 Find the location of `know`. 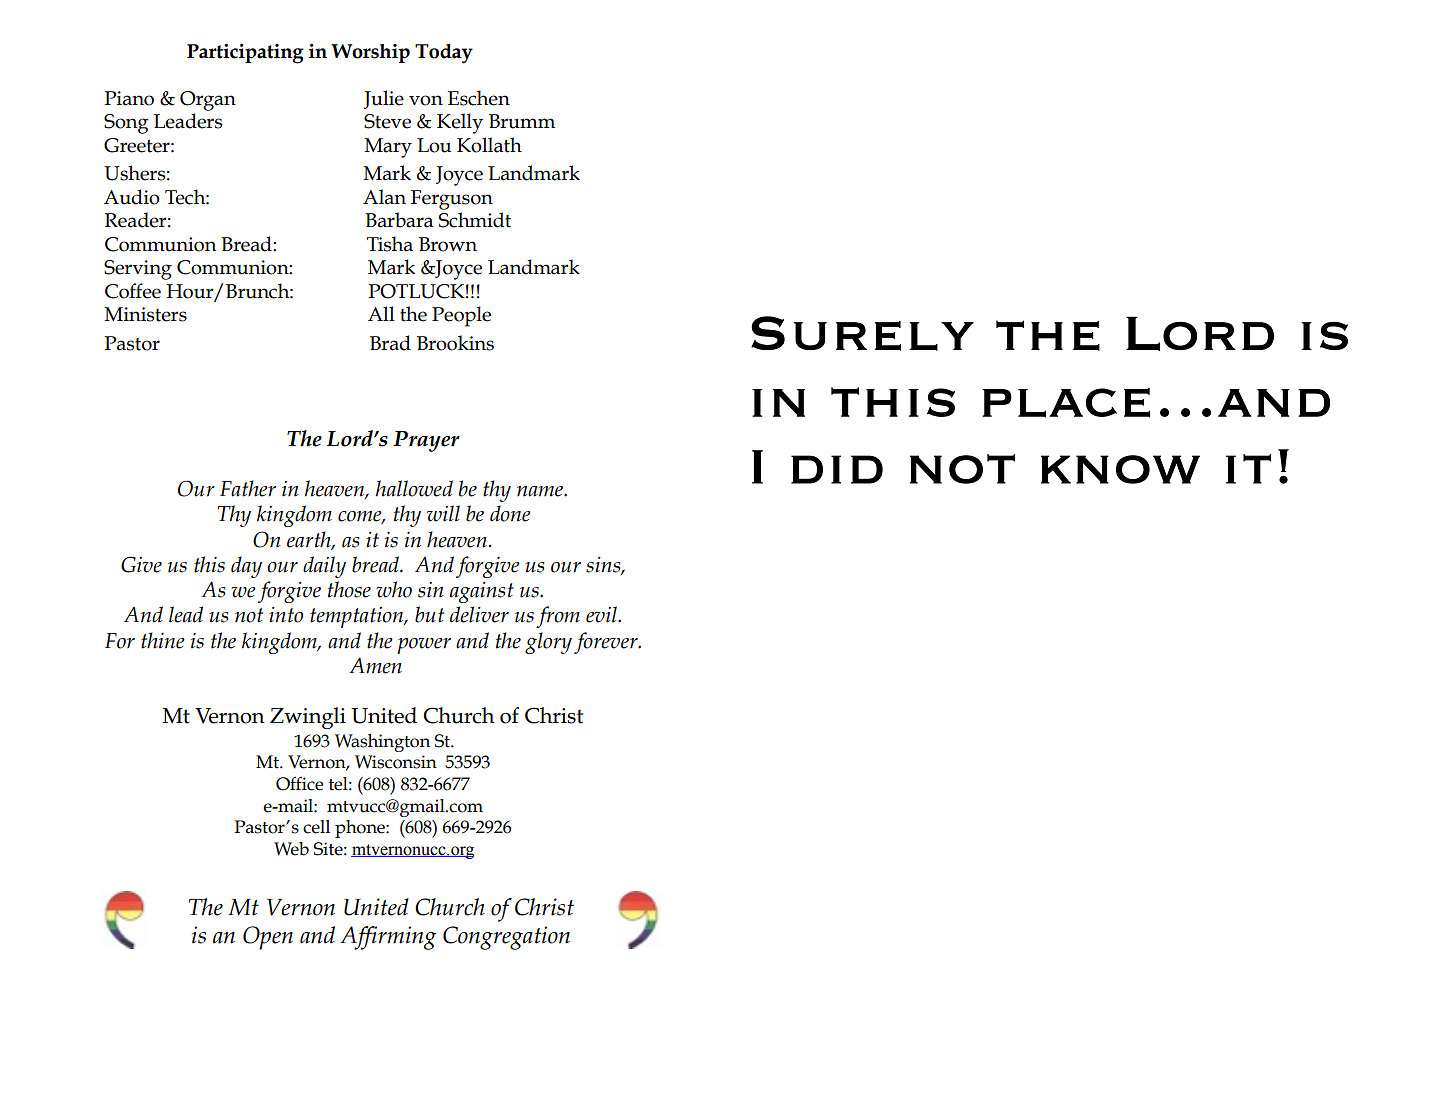

know is located at coordinates (1120, 469).
